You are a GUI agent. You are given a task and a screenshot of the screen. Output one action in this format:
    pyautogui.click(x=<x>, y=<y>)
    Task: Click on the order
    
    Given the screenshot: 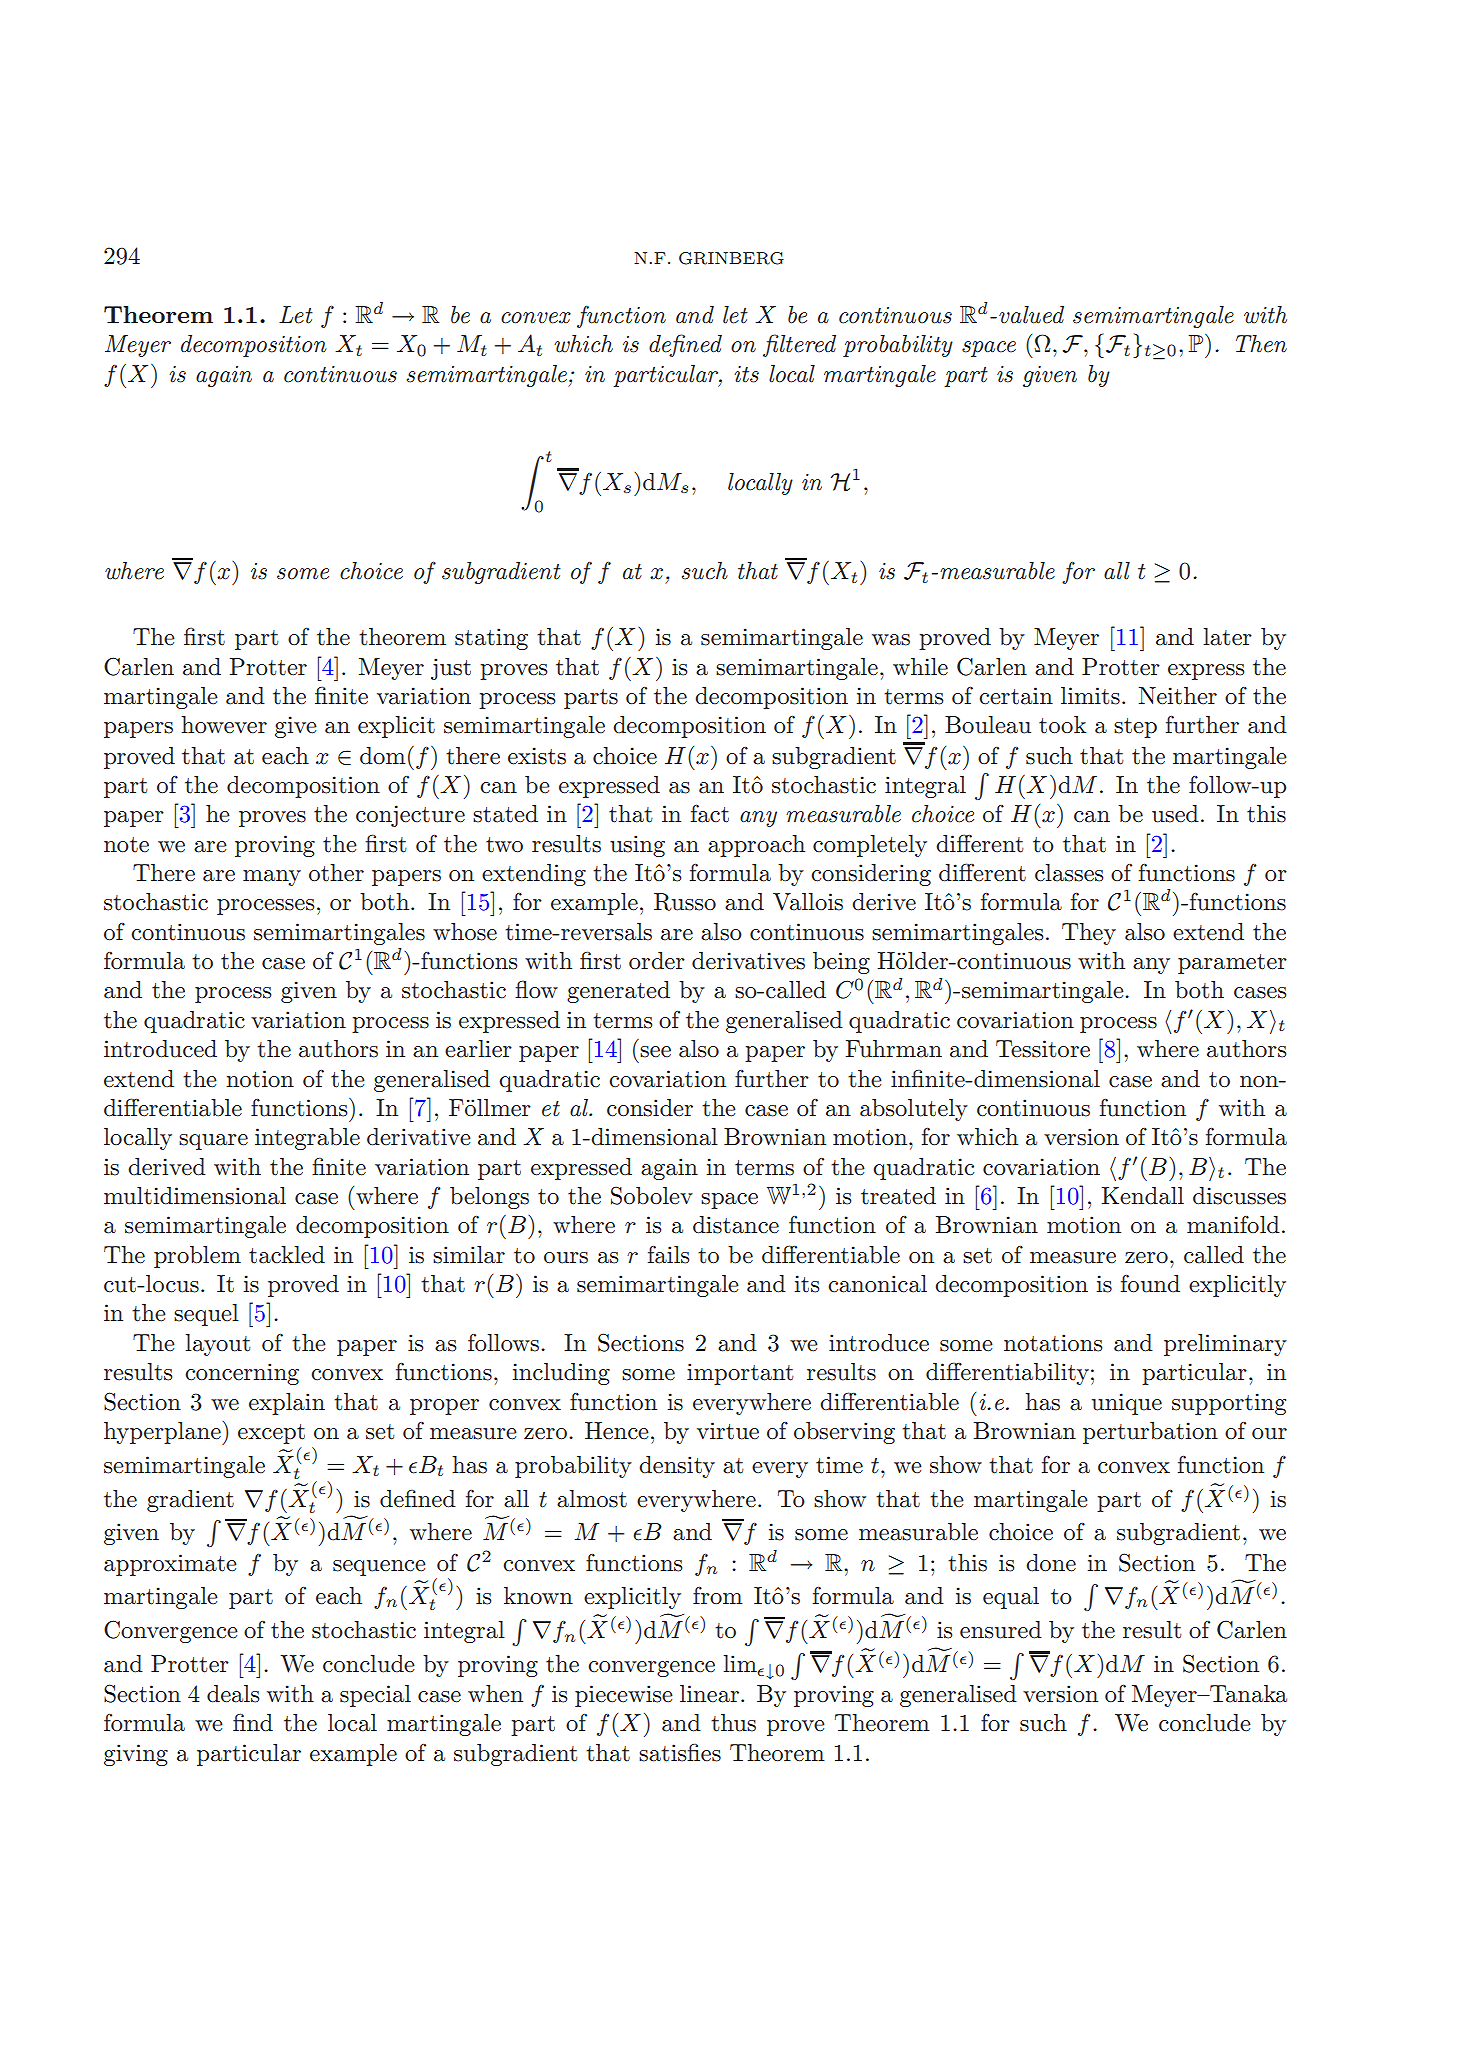 What is the action you would take?
    pyautogui.click(x=657, y=961)
